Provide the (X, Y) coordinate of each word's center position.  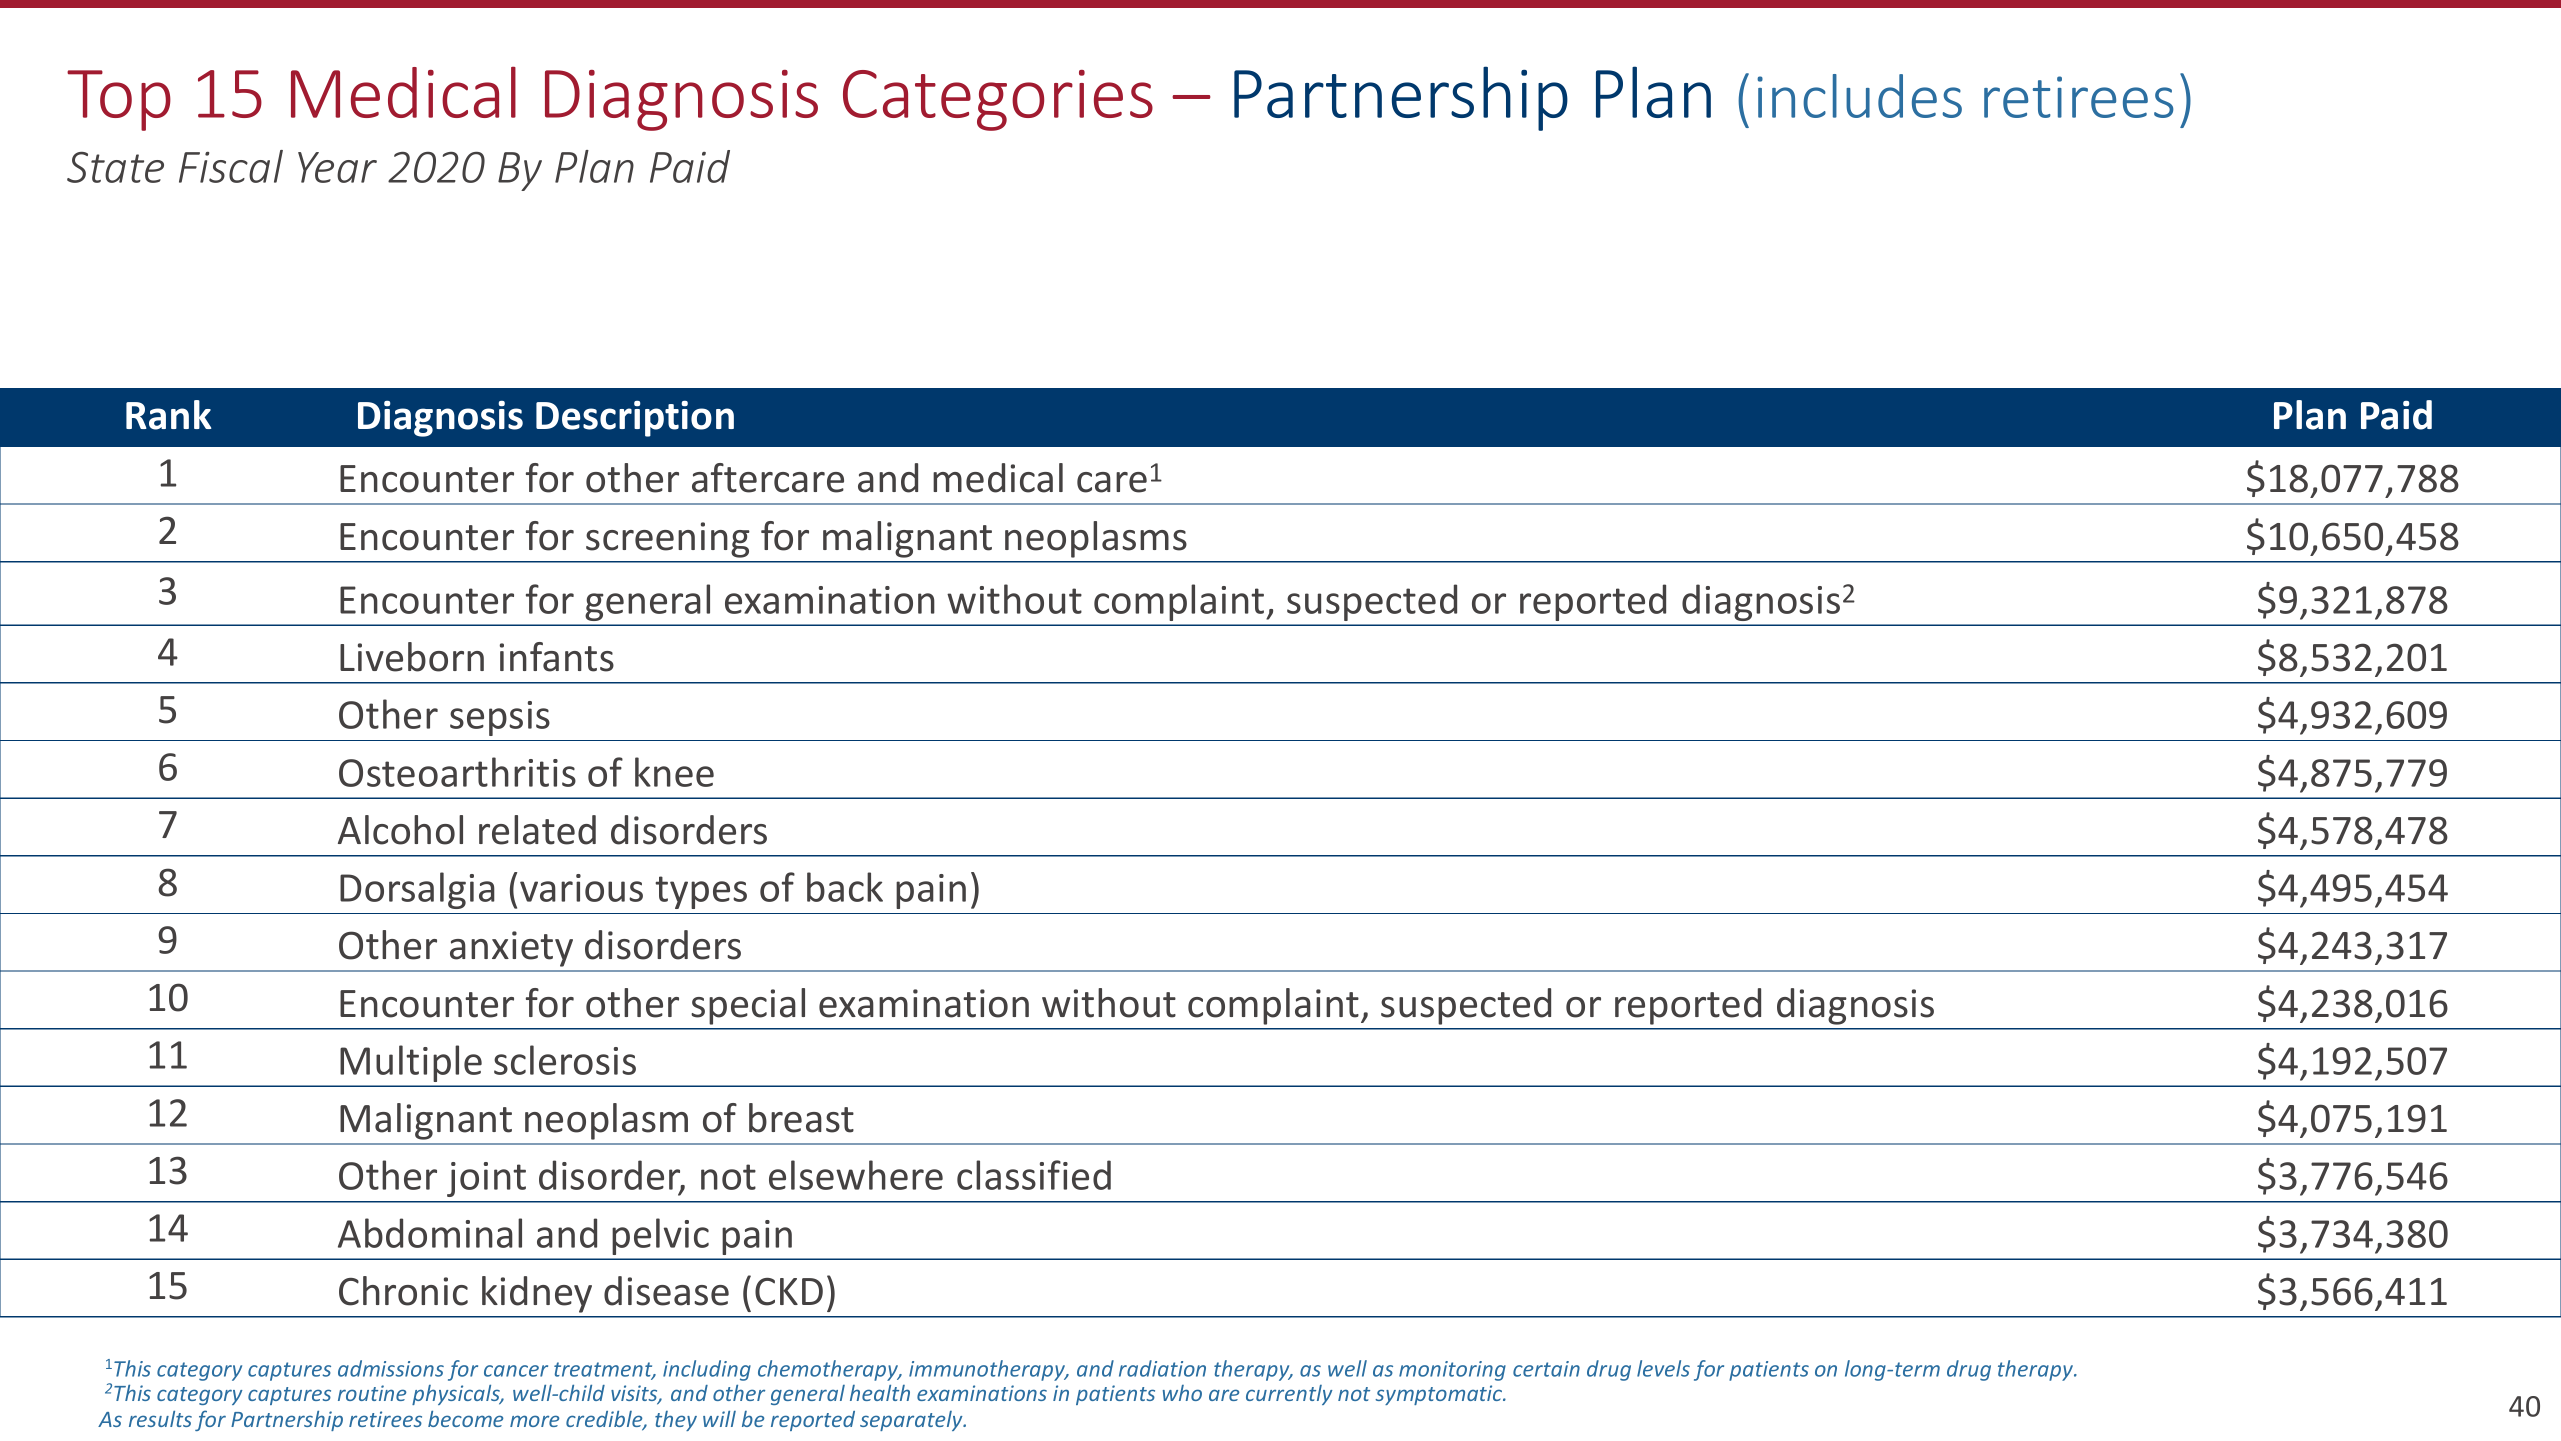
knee (674, 772)
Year (337, 167)
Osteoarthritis (457, 772)
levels (1663, 1368)
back (845, 887)
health (880, 1393)
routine (372, 1393)
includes (1859, 96)
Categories (998, 100)
